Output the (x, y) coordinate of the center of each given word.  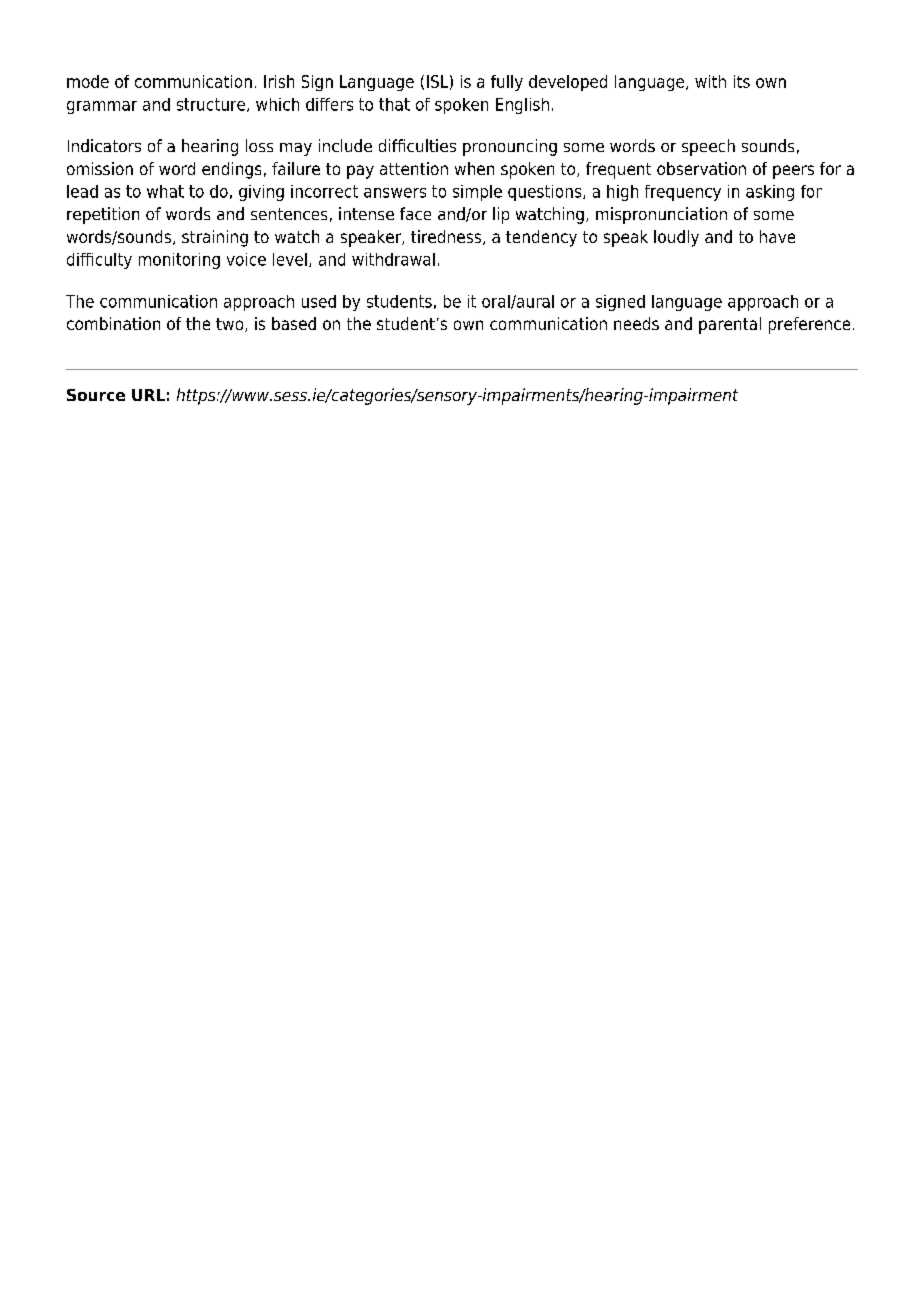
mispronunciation (661, 215)
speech (708, 147)
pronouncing (510, 147)
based (294, 323)
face (415, 213)
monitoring (179, 261)
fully (507, 83)
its (742, 81)
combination (113, 323)
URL (148, 395)
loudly (676, 238)
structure (211, 104)
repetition (103, 215)
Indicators (104, 145)
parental (730, 325)
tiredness (446, 236)
